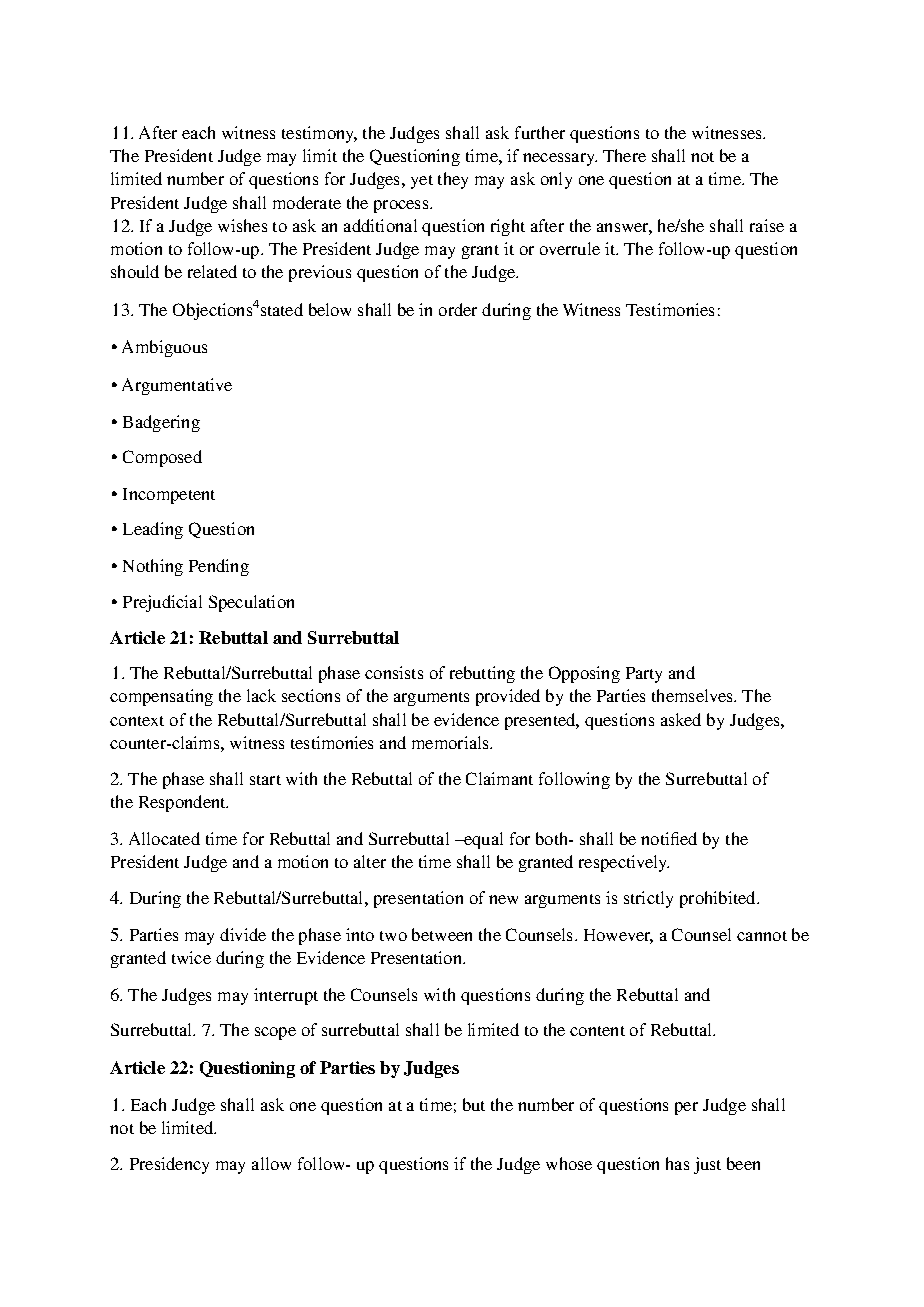  I want to click on Party, so click(644, 675).
